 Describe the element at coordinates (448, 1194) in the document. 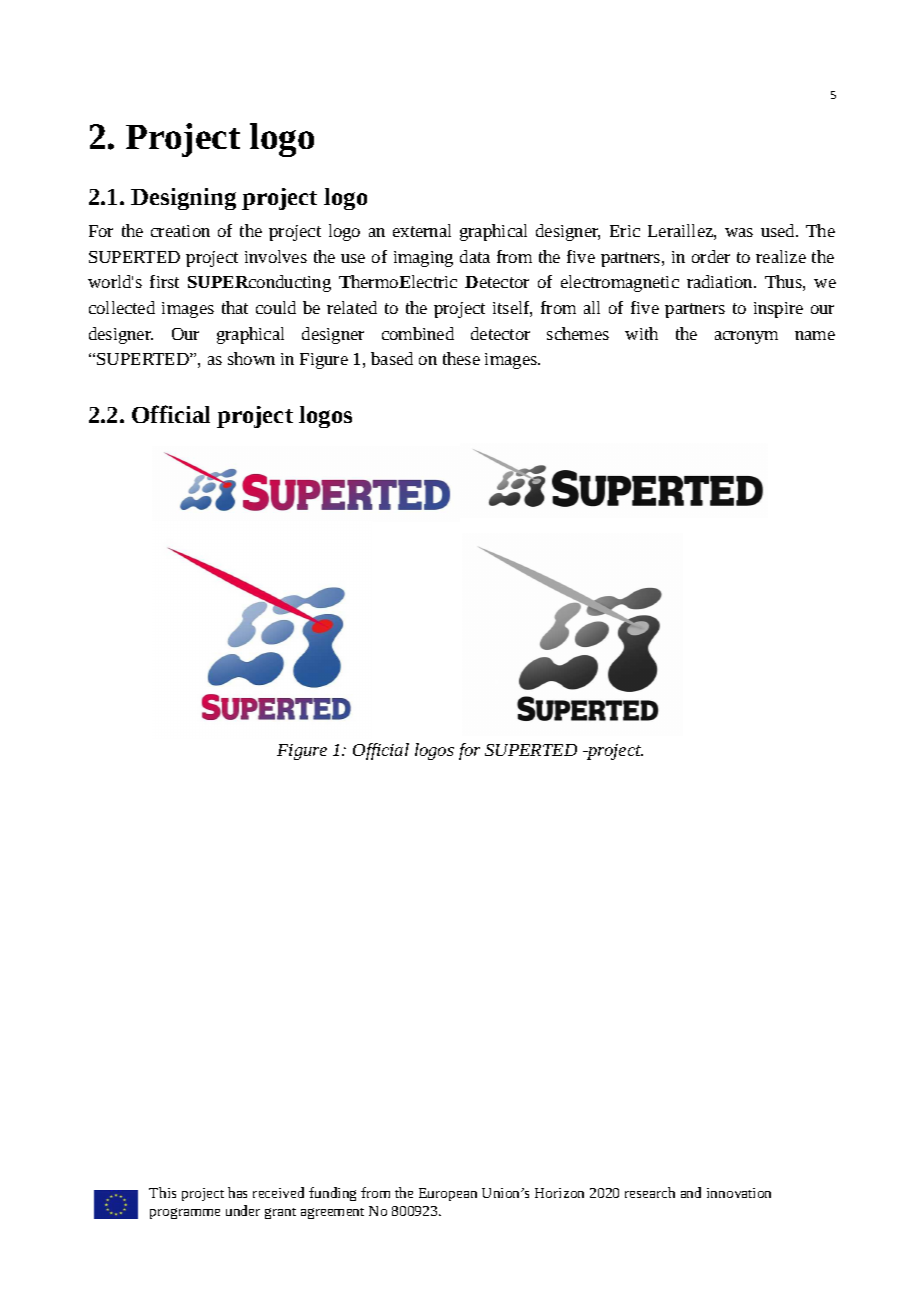

I see `European` at that location.
